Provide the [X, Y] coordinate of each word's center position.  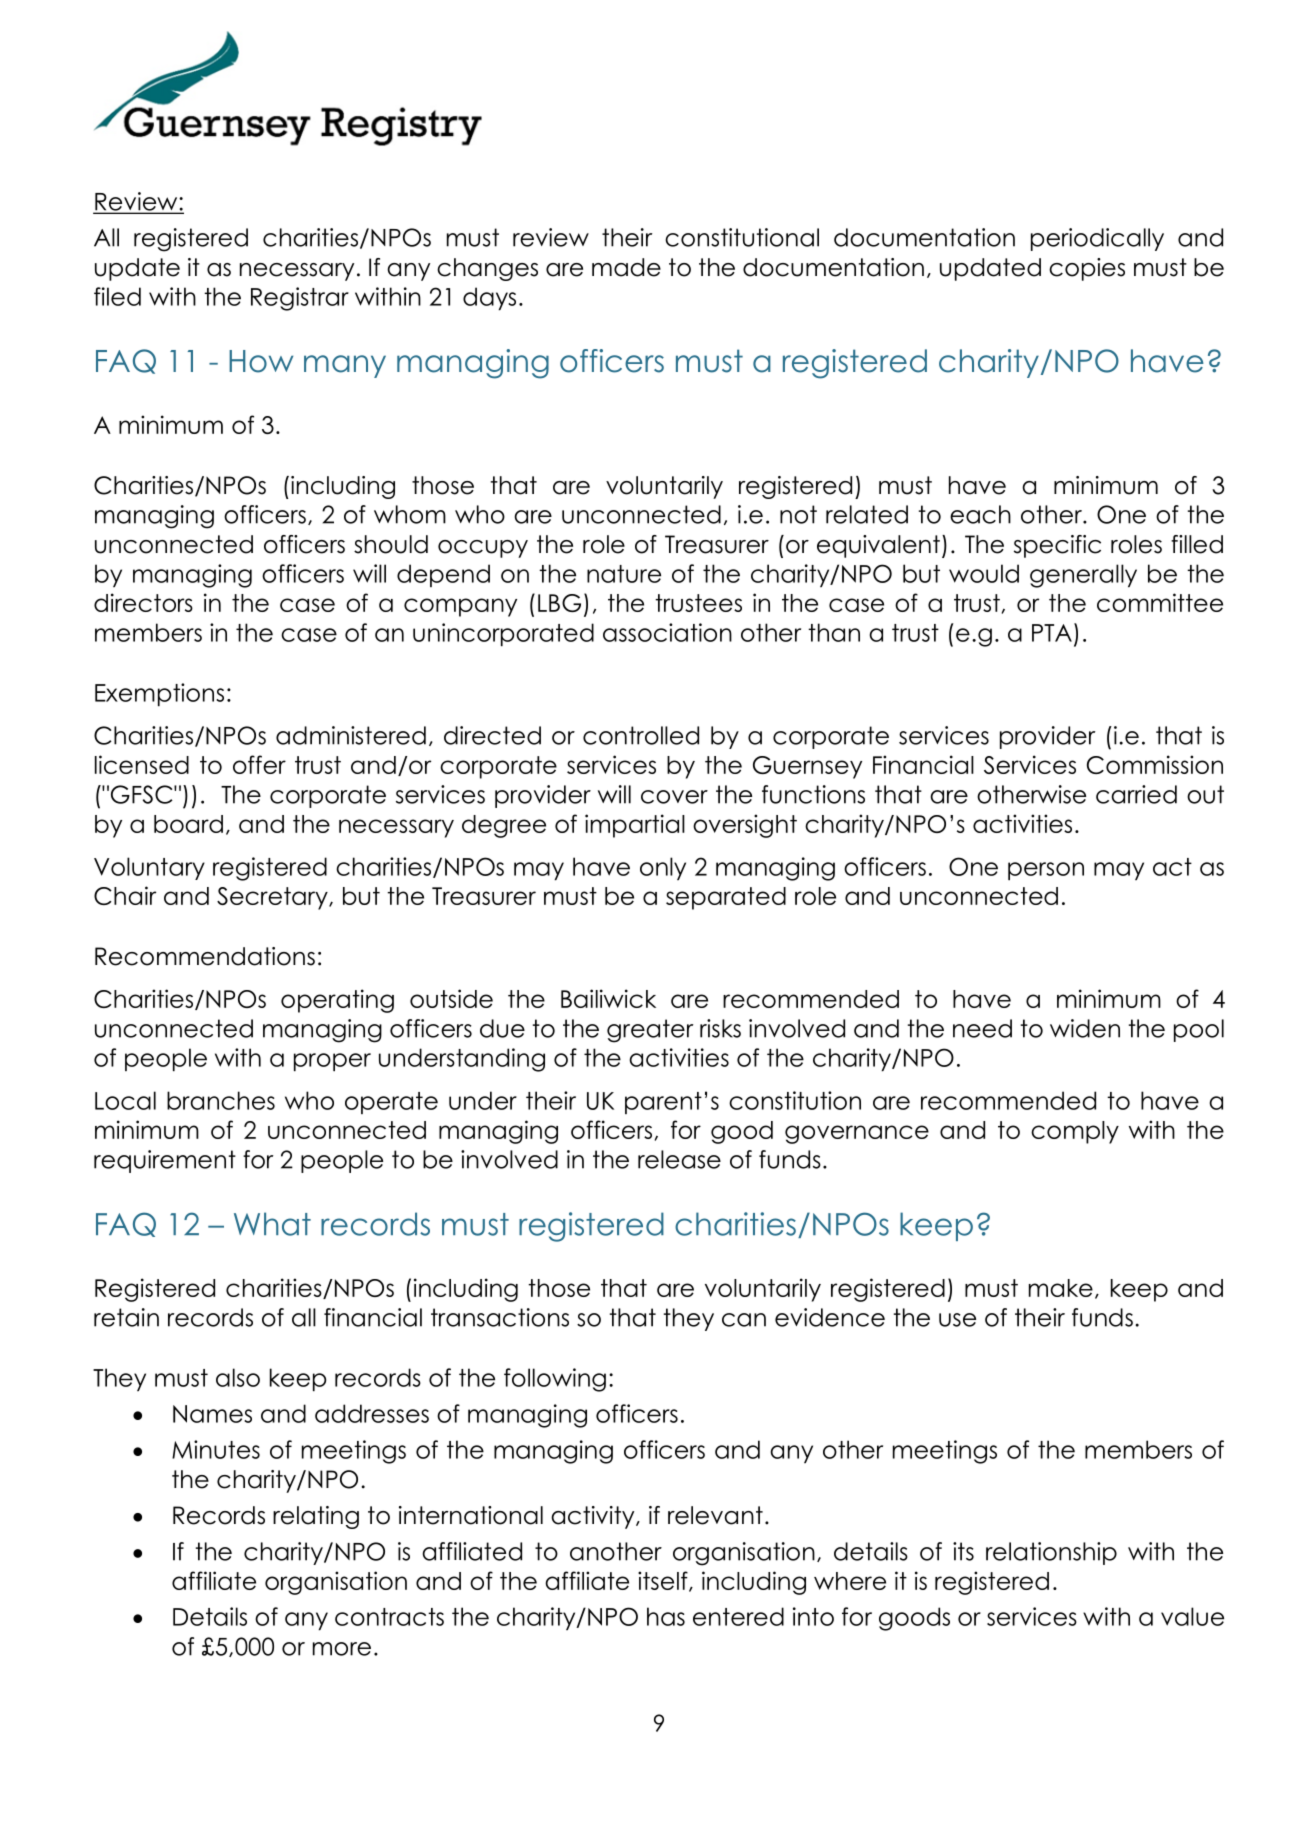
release [679, 1159]
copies [1087, 269]
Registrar [300, 299]
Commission [1155, 764]
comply [1075, 1132]
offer [259, 764]
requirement [165, 1161]
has [666, 1616]
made [626, 267]
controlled [641, 735]
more [342, 1649]
